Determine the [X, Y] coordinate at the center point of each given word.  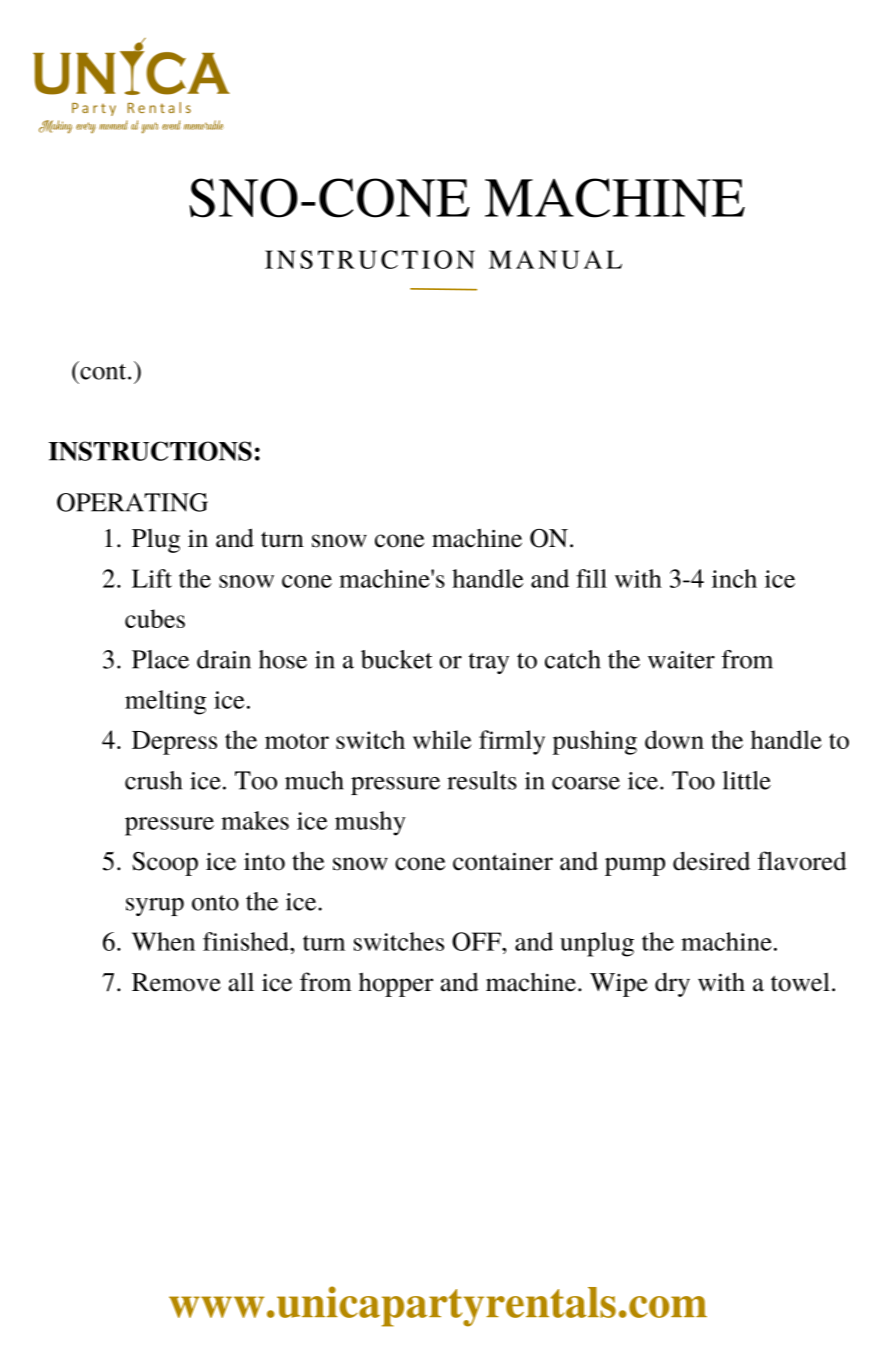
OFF [477, 941]
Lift [152, 578]
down [674, 739]
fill [591, 578]
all [241, 982]
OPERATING [132, 502]
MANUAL [555, 259]
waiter [681, 660]
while [442, 739]
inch [734, 578]
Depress [174, 743]
